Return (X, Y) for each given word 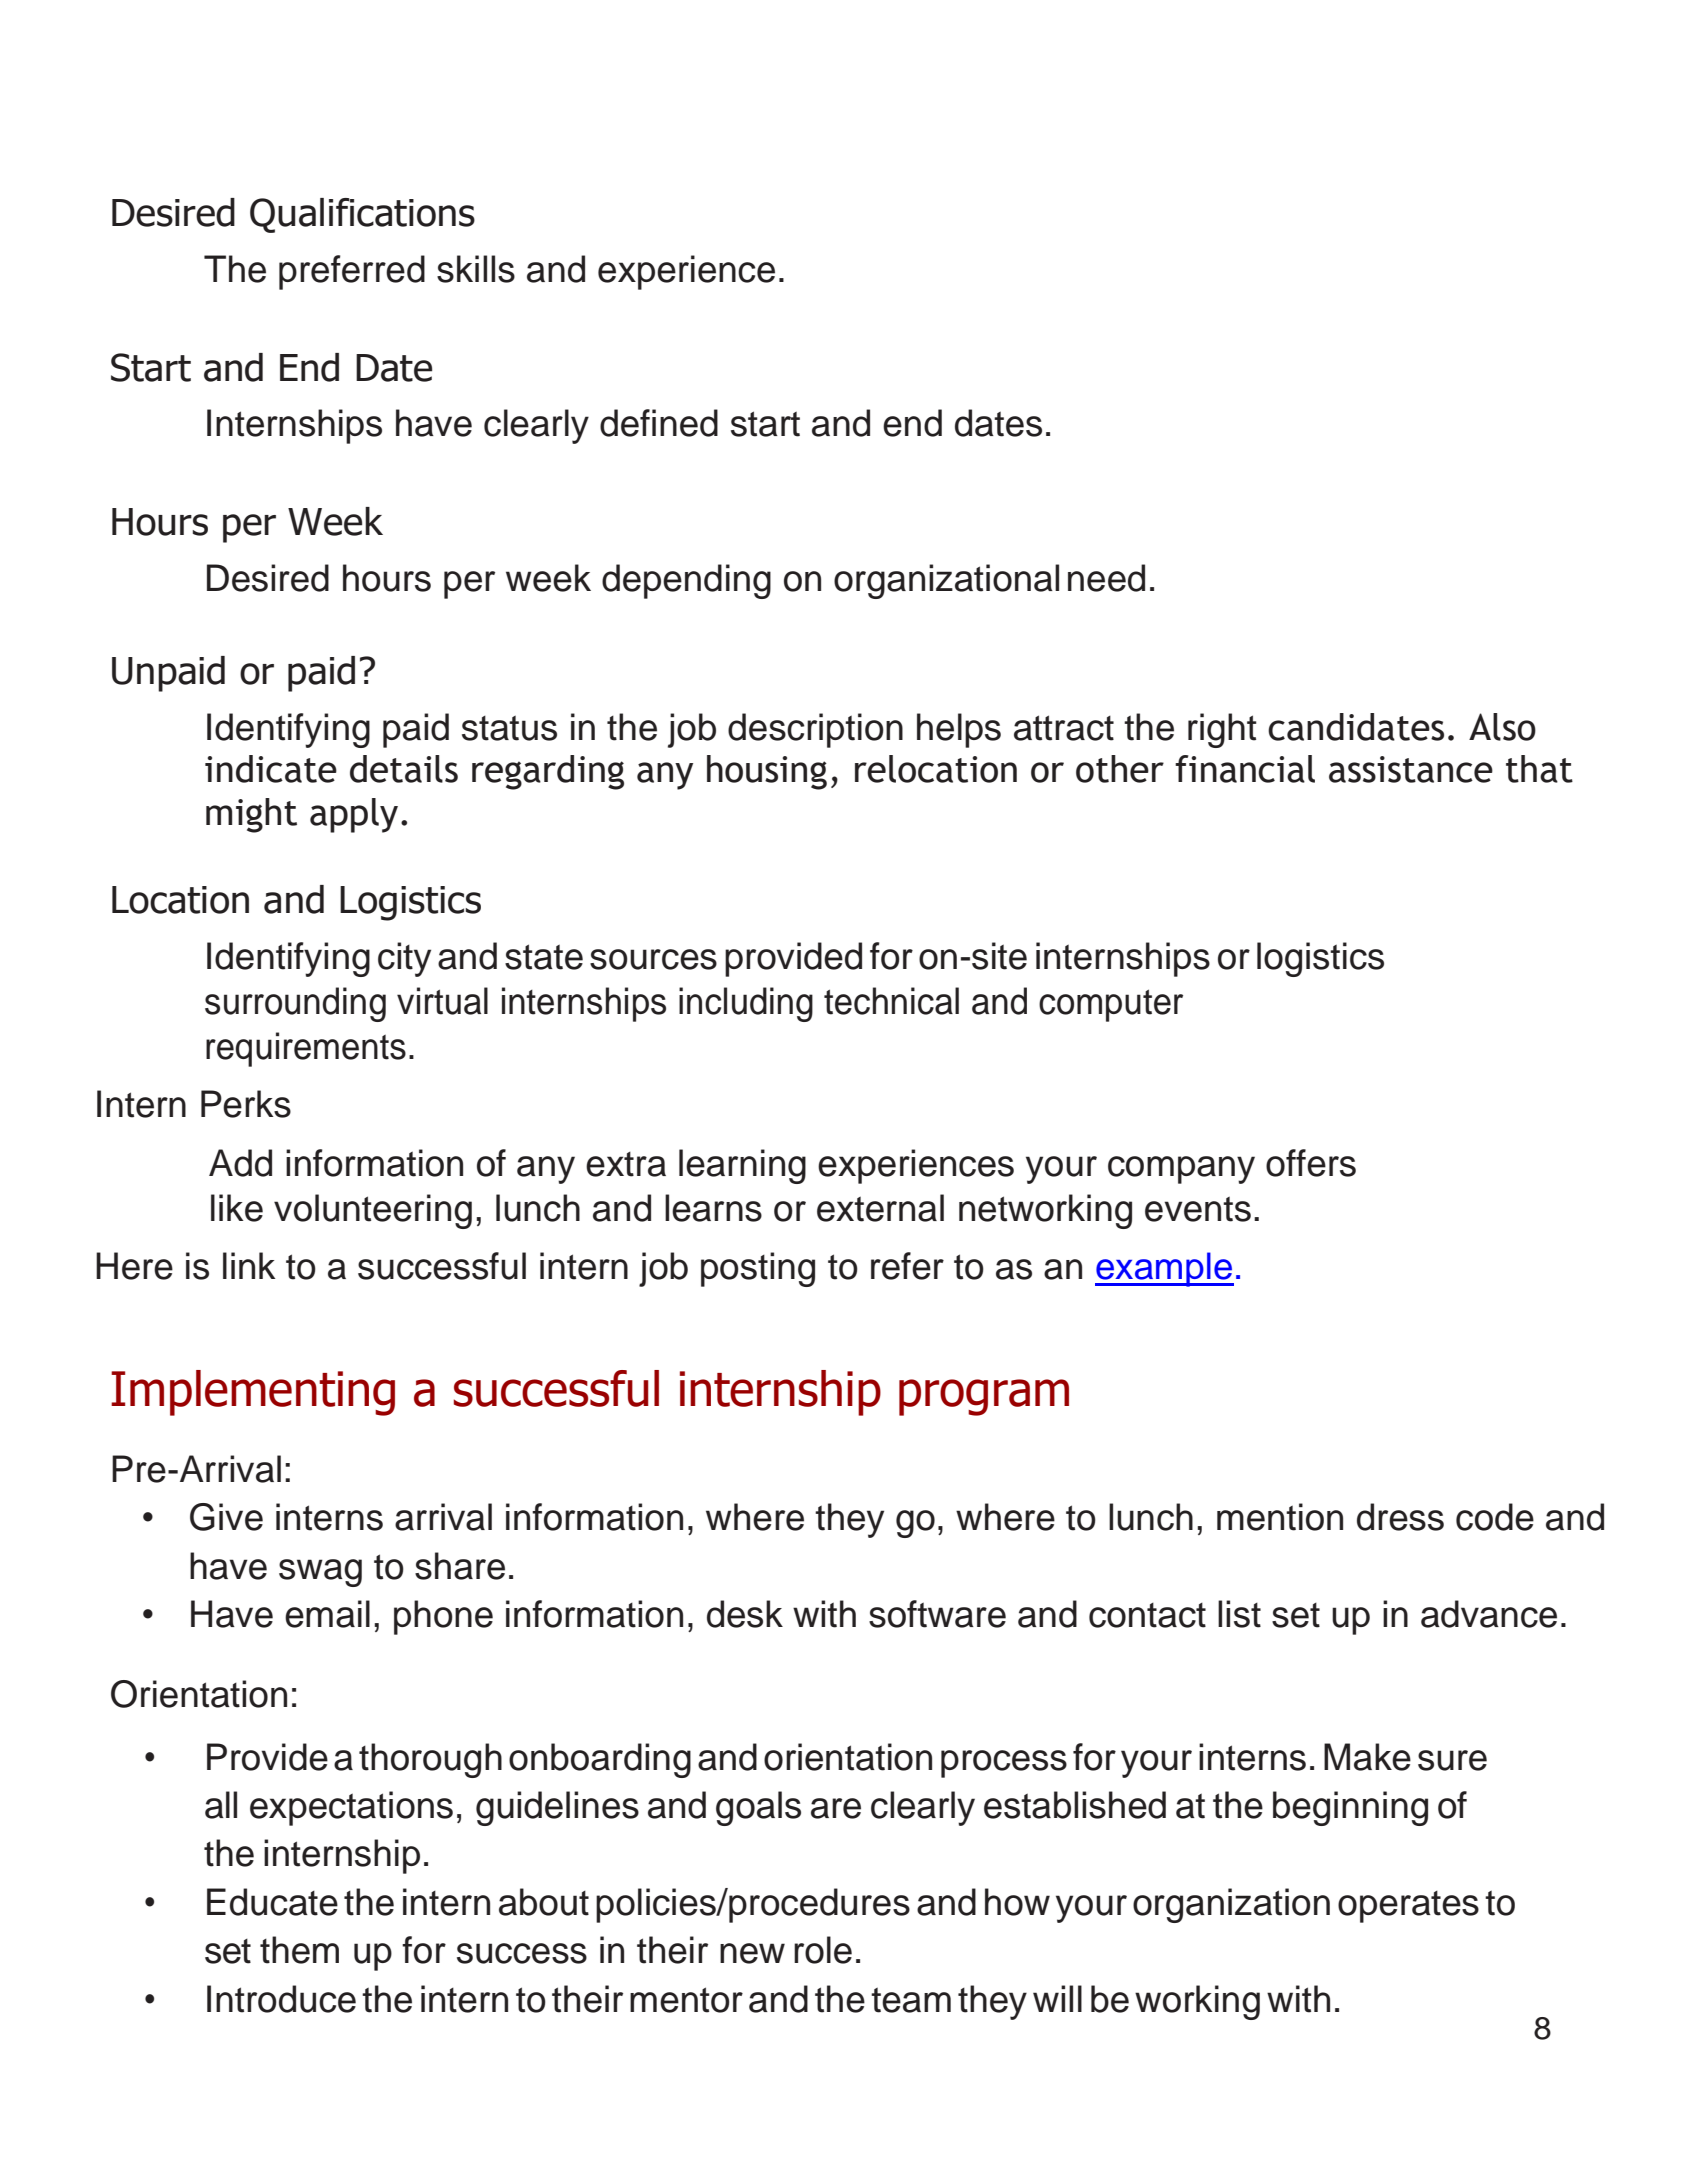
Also (1502, 727)
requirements (306, 1049)
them (299, 1950)
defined (659, 423)
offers (1311, 1163)
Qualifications (362, 215)
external (880, 1208)
